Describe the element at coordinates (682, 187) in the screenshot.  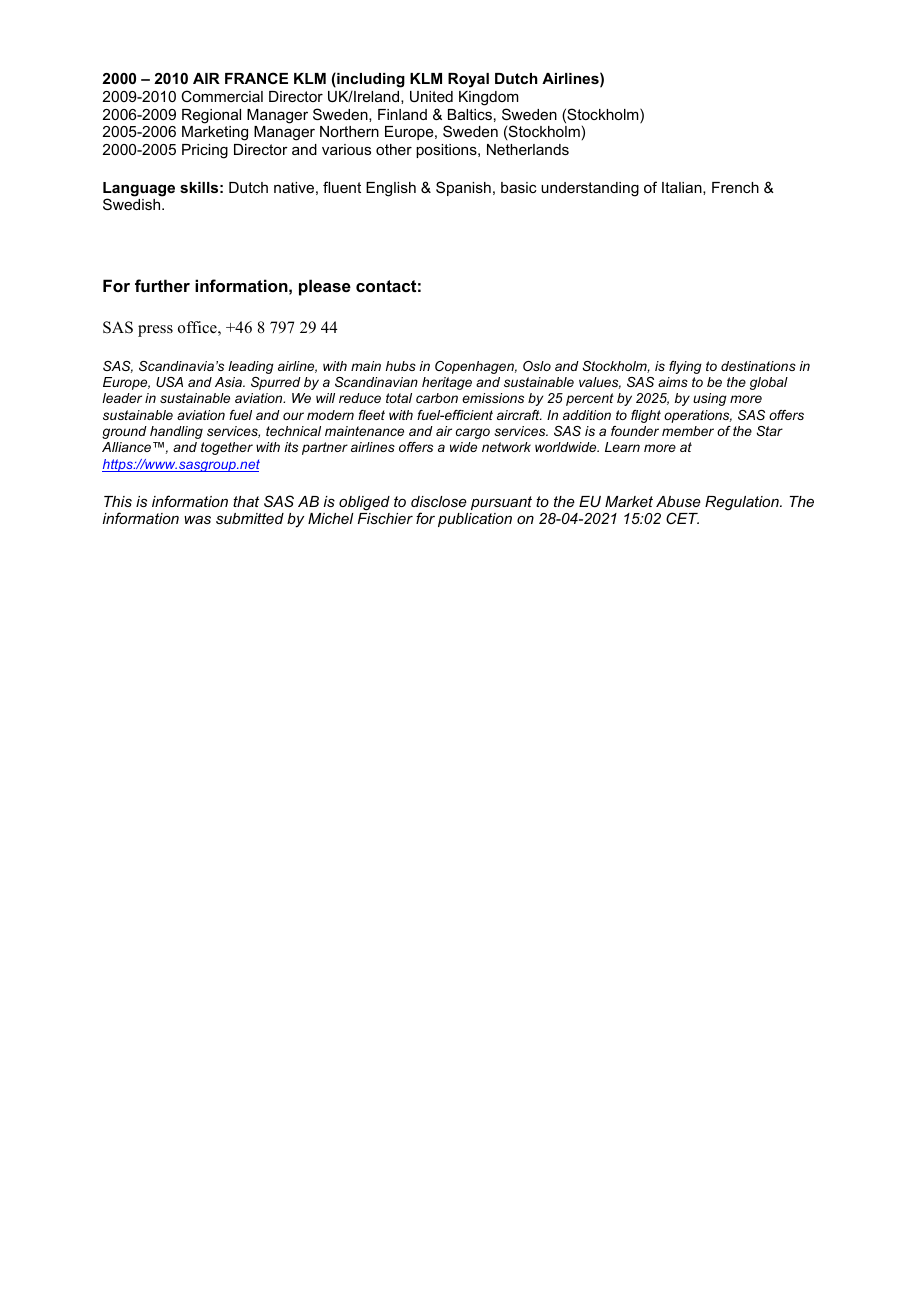
I see `Italian` at that location.
